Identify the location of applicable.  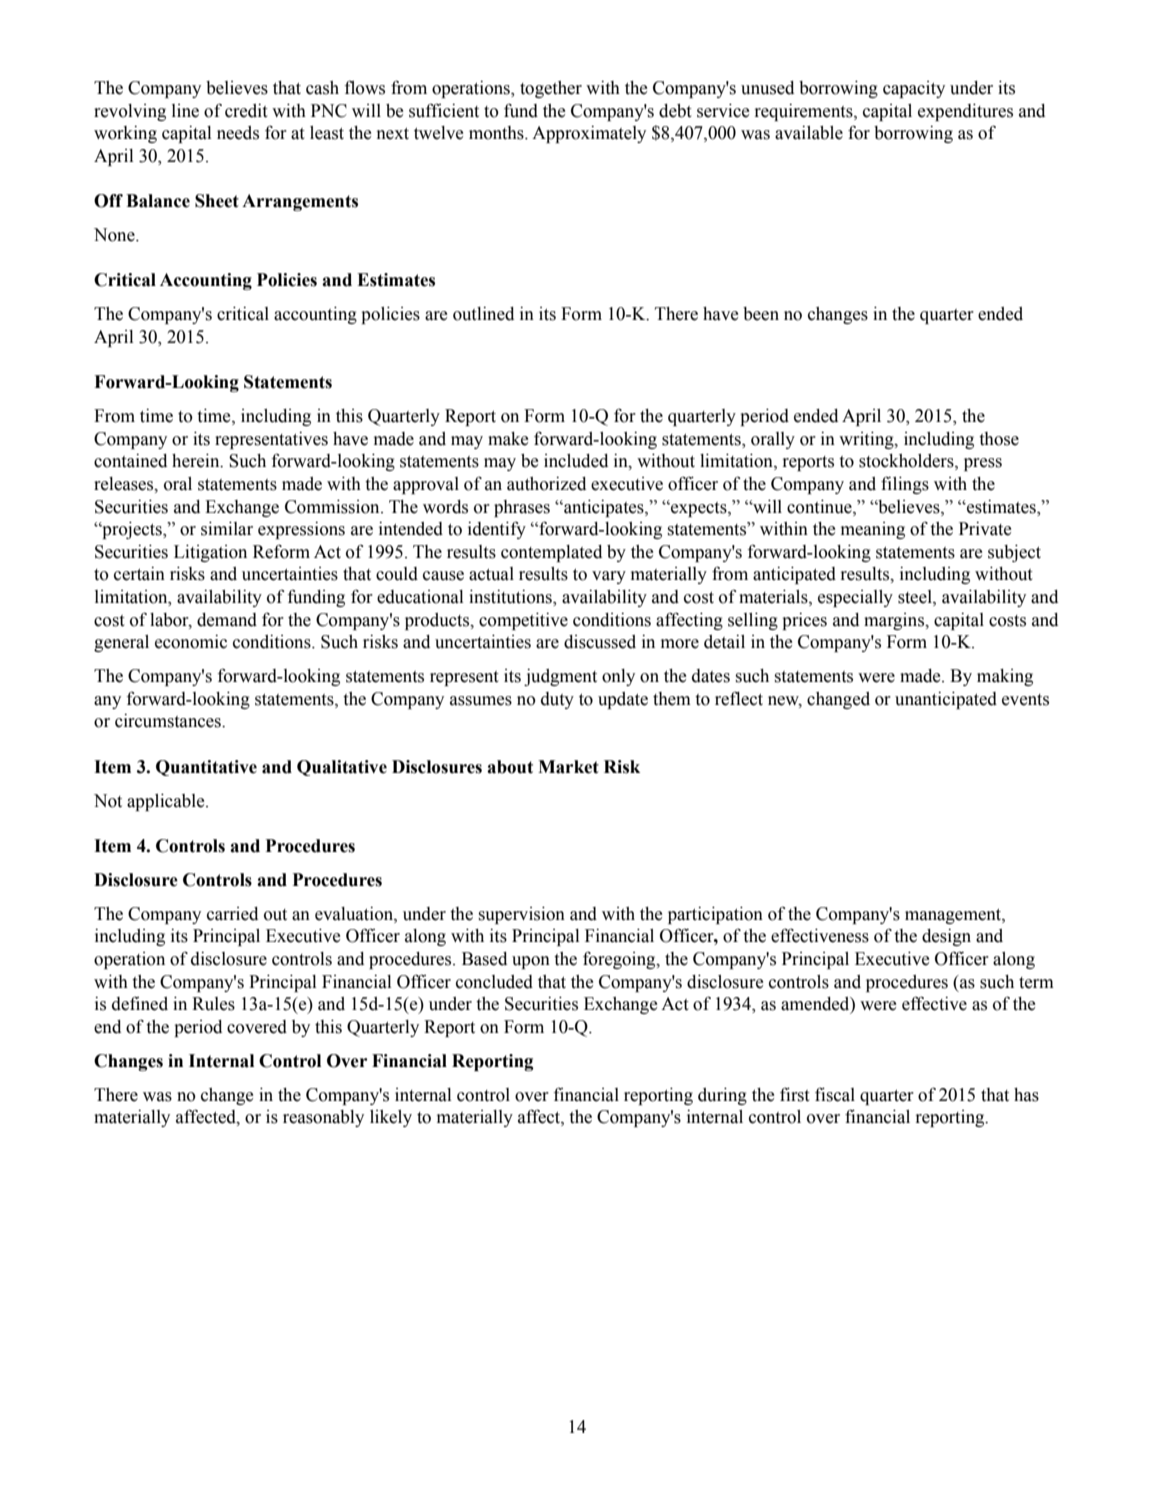
(167, 802).
